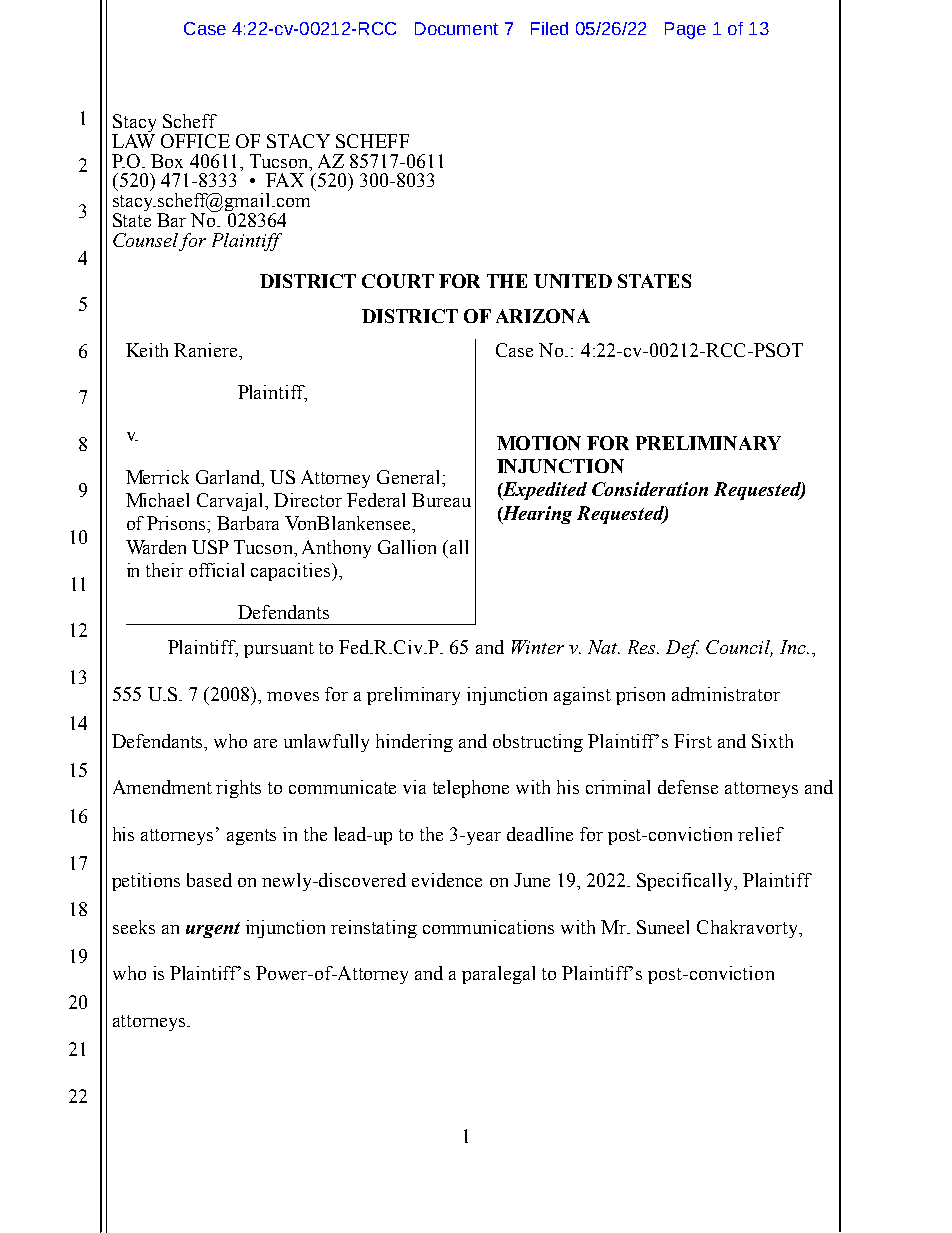 The image size is (952, 1233). What do you see at coordinates (488, 927) in the screenshot?
I see `communications` at bounding box center [488, 927].
